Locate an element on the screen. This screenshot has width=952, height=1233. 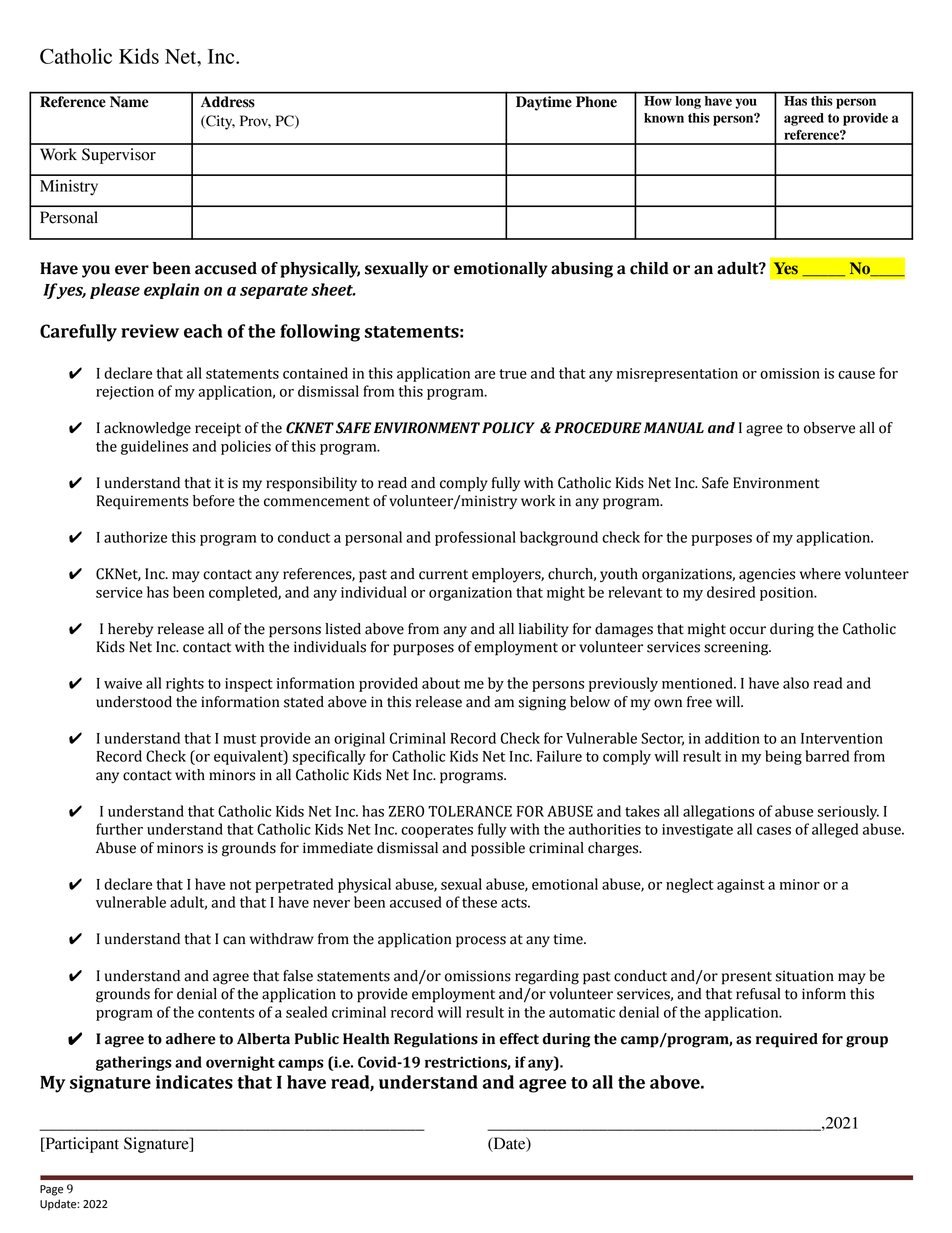
professional is located at coordinates (475, 538).
